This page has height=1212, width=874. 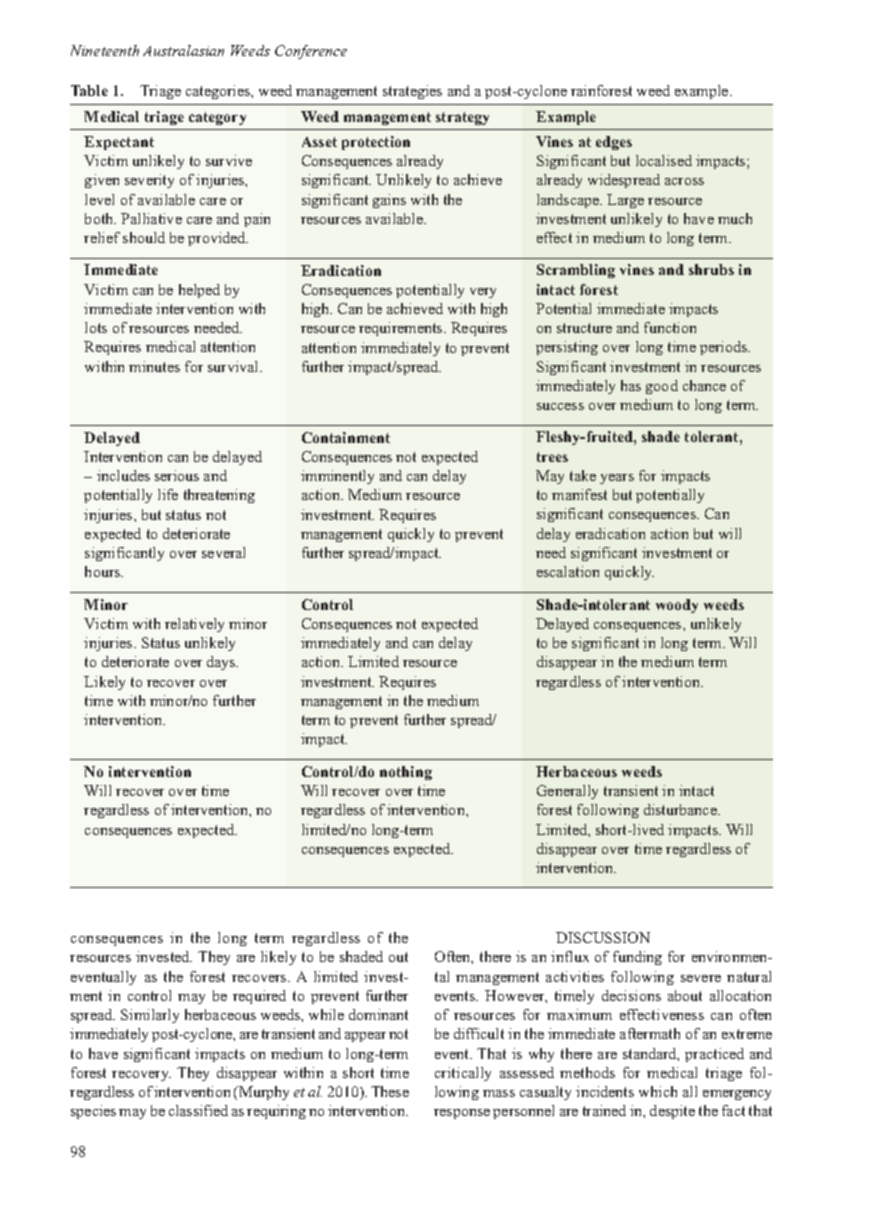 What do you see at coordinates (670, 327) in the page?
I see `function` at bounding box center [670, 327].
